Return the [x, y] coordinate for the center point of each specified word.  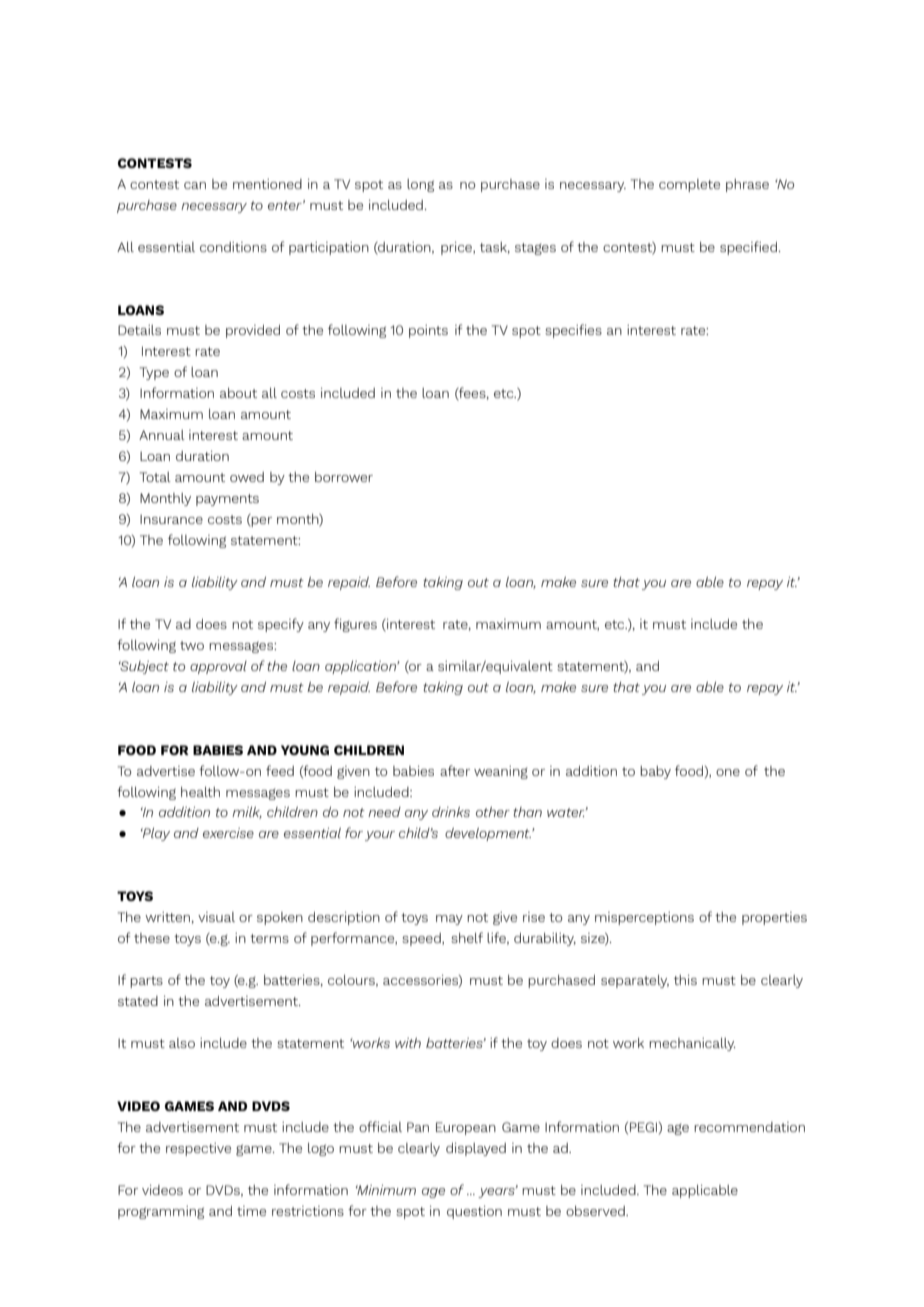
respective [198, 1149]
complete [689, 185]
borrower [344, 477]
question [474, 1212]
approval [218, 667]
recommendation [749, 1127]
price [457, 248]
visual [216, 917]
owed [247, 477]
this [685, 980]
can [195, 185]
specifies [573, 331]
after [455, 770]
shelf [467, 937]
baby [655, 772]
